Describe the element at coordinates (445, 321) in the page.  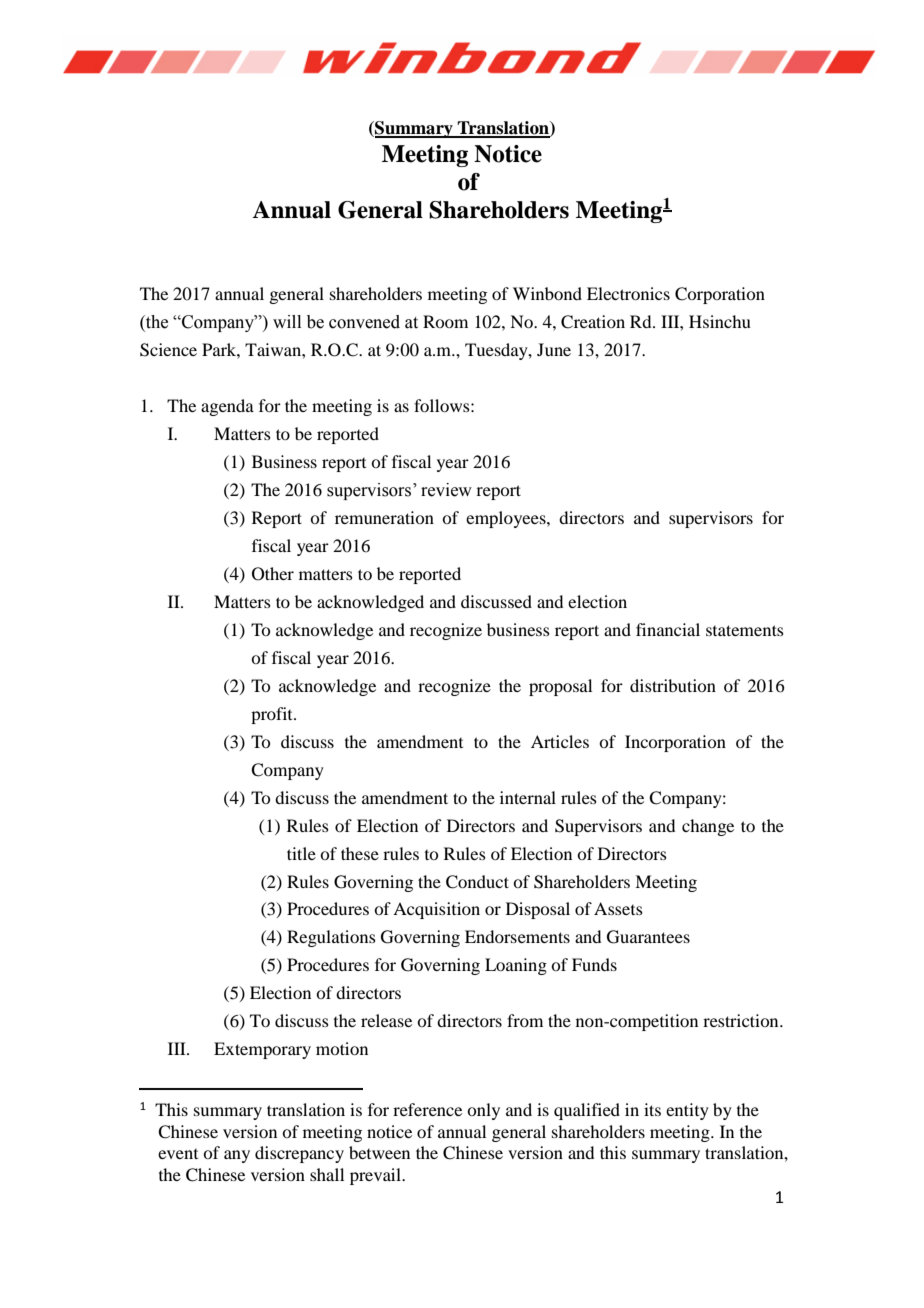
I see `Room` at that location.
